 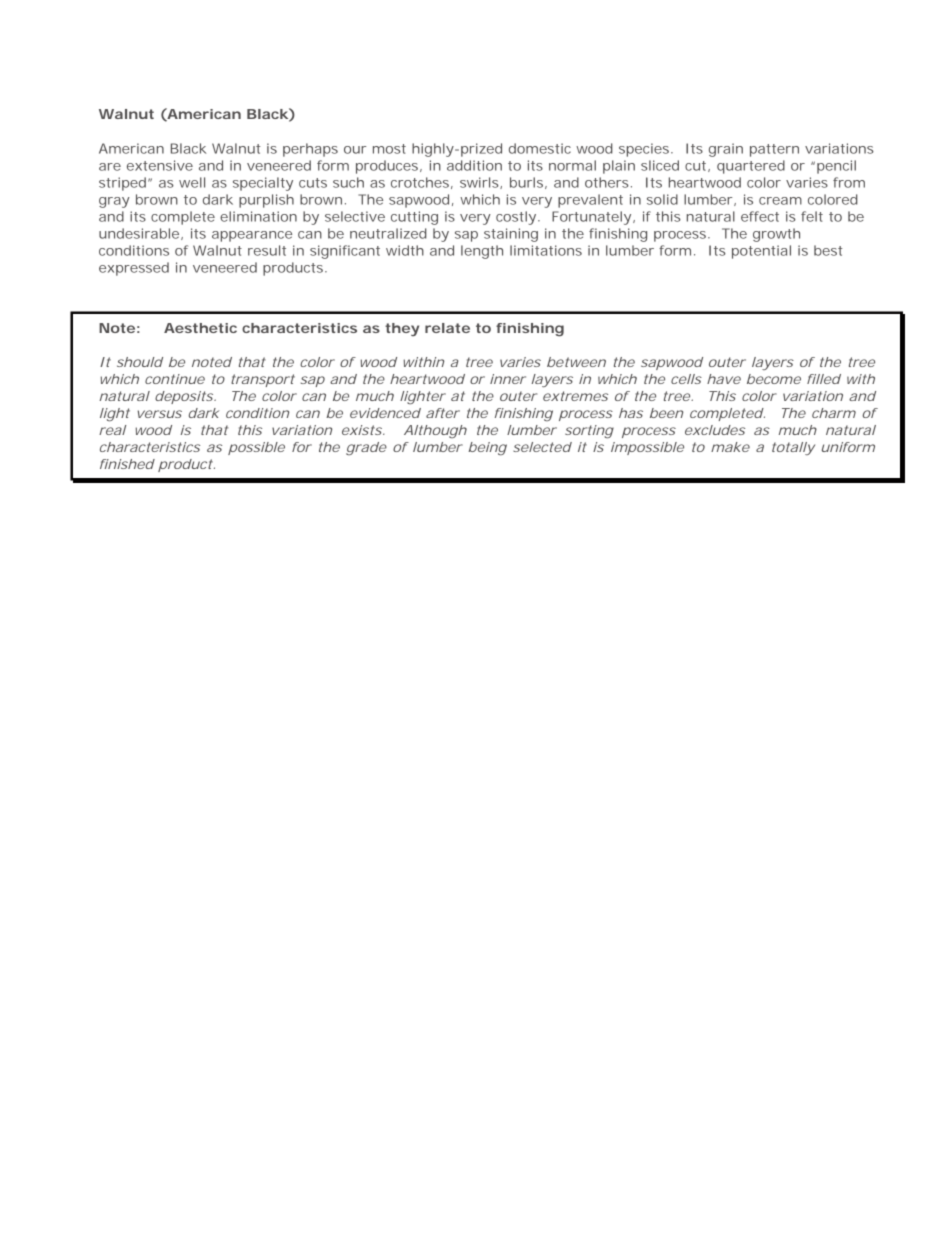 What do you see at coordinates (774, 379) in the page?
I see `become` at bounding box center [774, 379].
